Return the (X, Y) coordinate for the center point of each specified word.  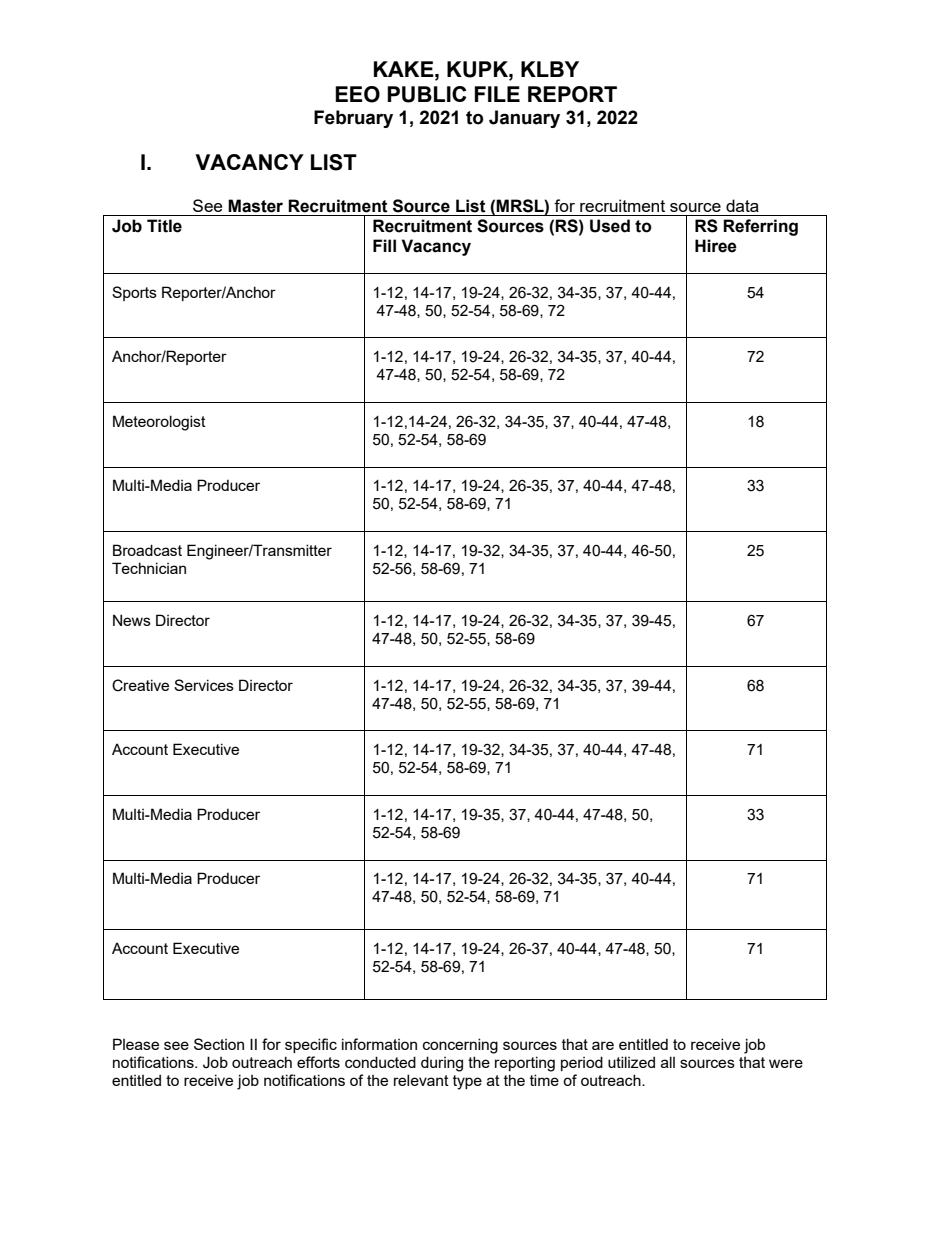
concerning (460, 1046)
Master (255, 206)
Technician (149, 568)
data (742, 205)
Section (219, 1044)
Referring (760, 227)
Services (204, 685)
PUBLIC (427, 94)
